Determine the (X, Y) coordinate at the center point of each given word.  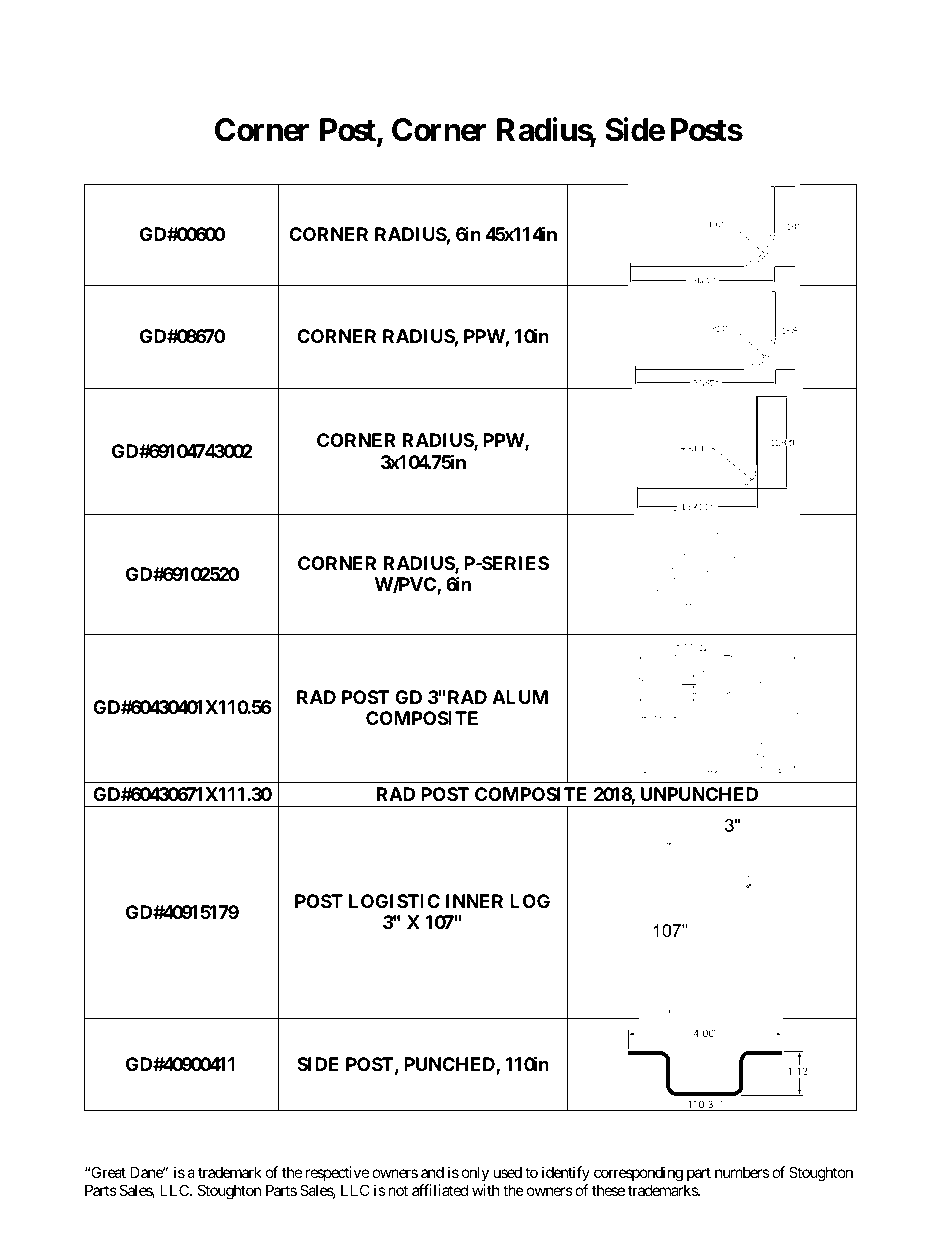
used (508, 1172)
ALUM (520, 697)
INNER (474, 901)
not (398, 1190)
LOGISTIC (394, 901)
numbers (742, 1172)
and (432, 1172)
